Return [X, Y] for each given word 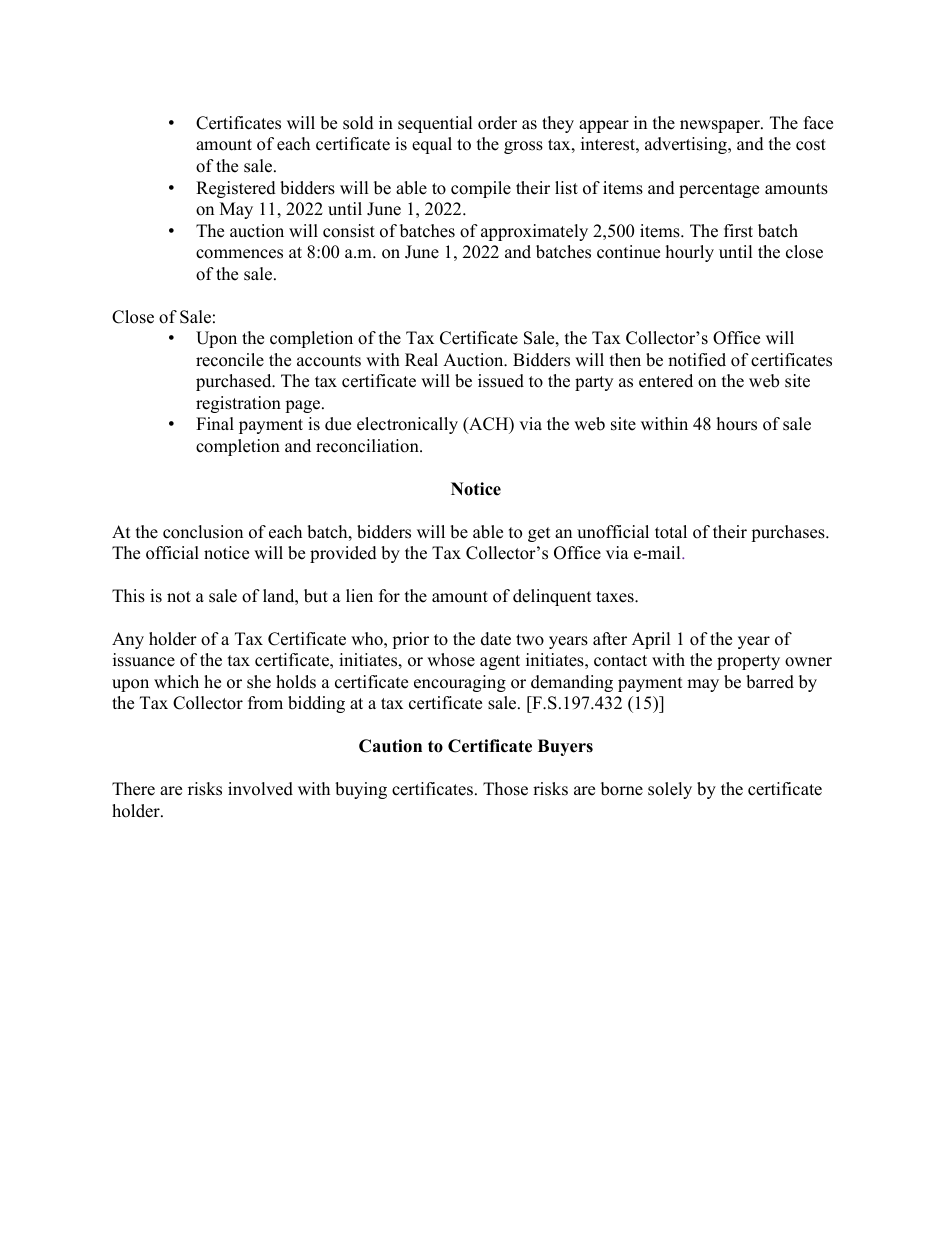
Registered [236, 189]
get [539, 534]
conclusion [203, 532]
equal [432, 145]
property [748, 662]
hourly [690, 253]
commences [239, 254]
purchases [789, 533]
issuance [144, 660]
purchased [235, 382]
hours [737, 424]
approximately [534, 232]
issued [501, 381]
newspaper [721, 126]
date [496, 639]
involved [260, 789]
